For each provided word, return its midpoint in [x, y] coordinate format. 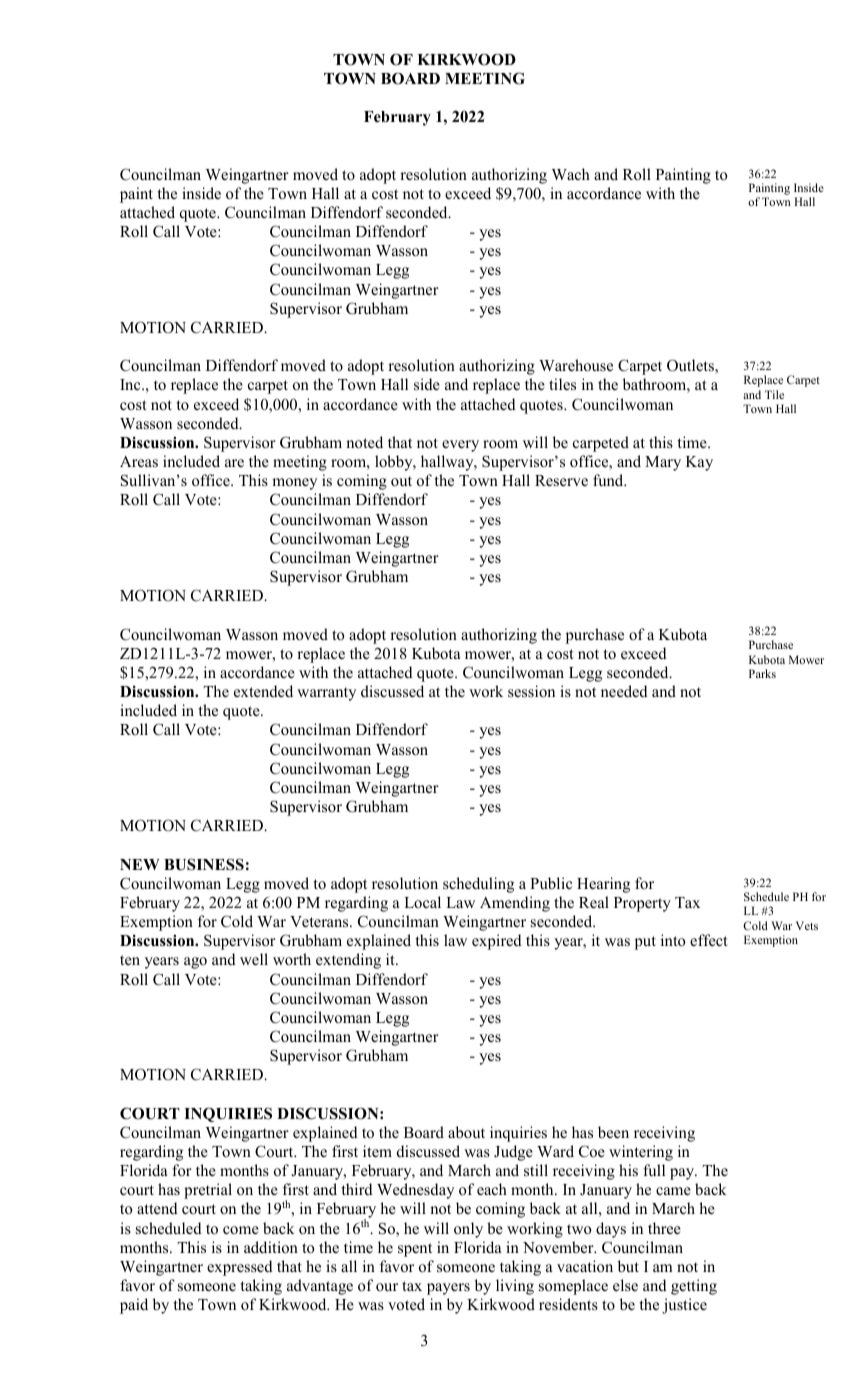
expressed [240, 1268]
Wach [571, 174]
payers [448, 1289]
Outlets [691, 366]
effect [708, 940]
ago [195, 963]
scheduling [478, 885]
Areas [139, 462]
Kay [699, 463]
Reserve [561, 481]
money [294, 484]
